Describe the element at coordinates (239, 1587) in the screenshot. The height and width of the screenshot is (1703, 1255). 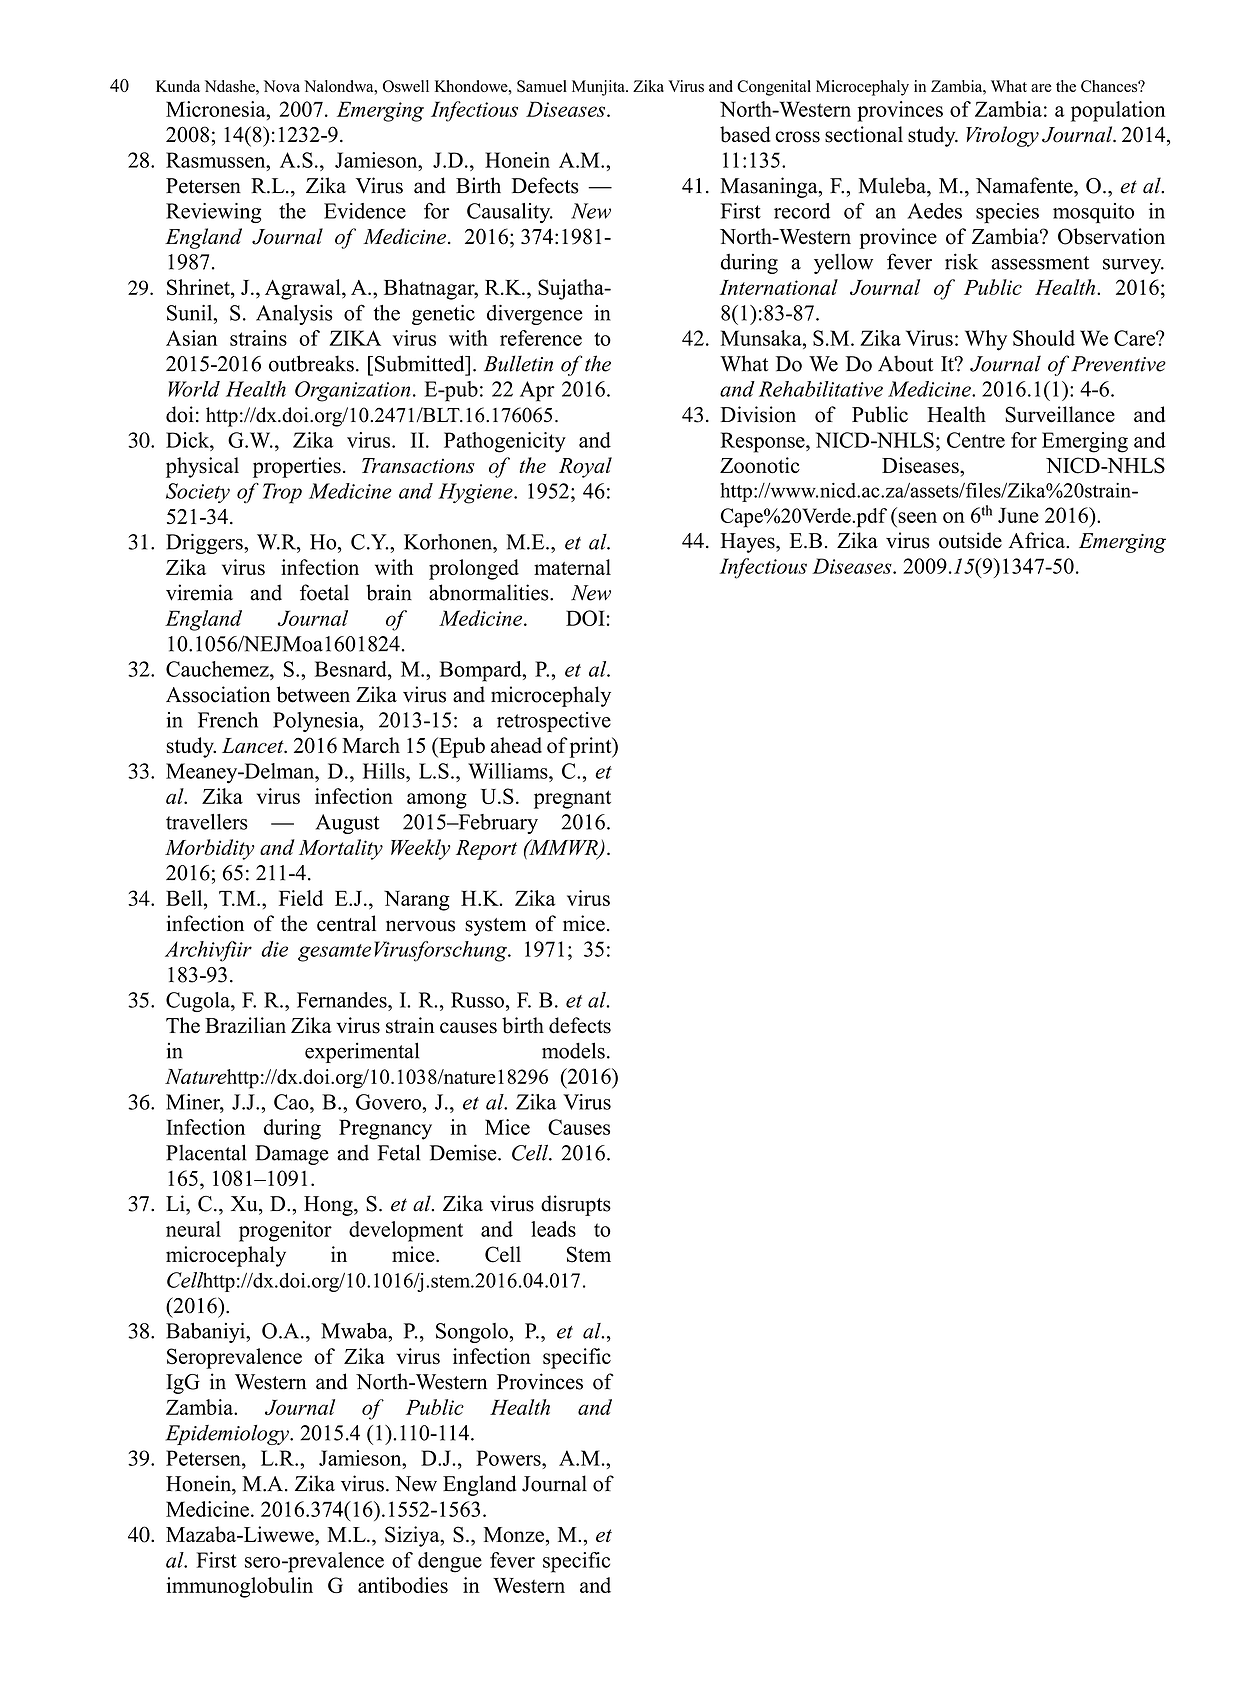
I see `immunoglobulin` at that location.
